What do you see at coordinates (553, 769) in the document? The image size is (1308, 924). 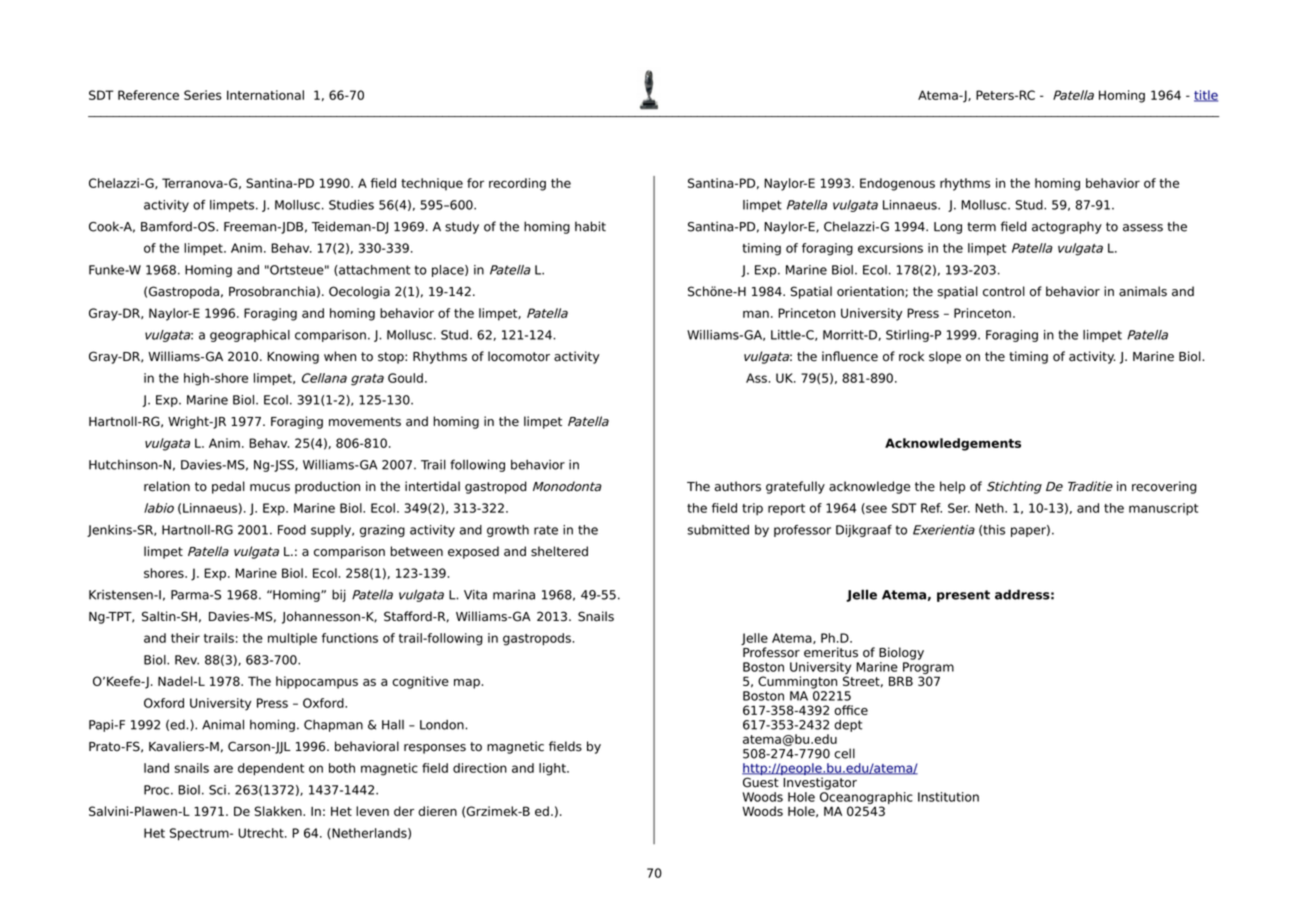 I see `light` at bounding box center [553, 769].
